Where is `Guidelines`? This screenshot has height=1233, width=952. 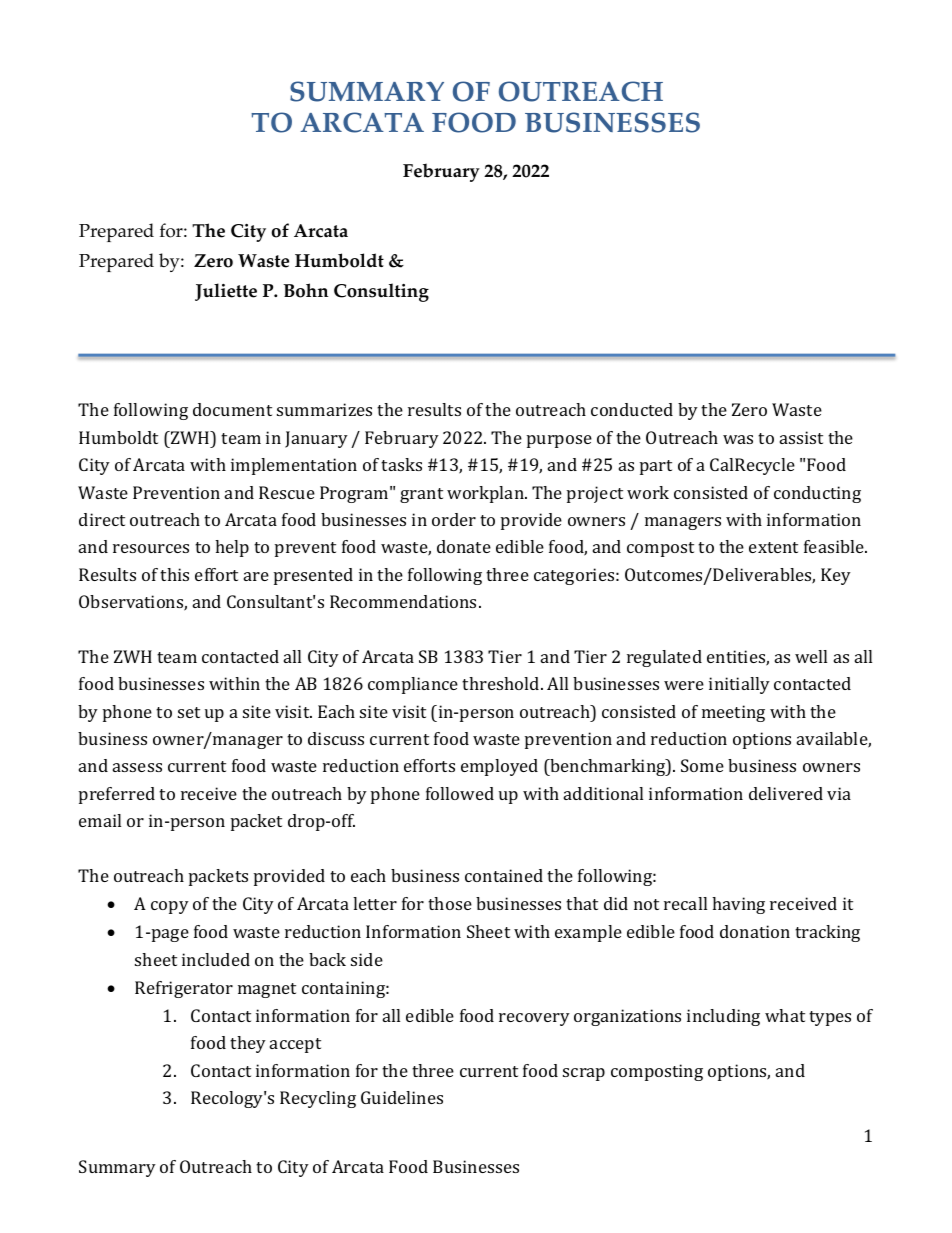
Guidelines is located at coordinates (402, 1097).
